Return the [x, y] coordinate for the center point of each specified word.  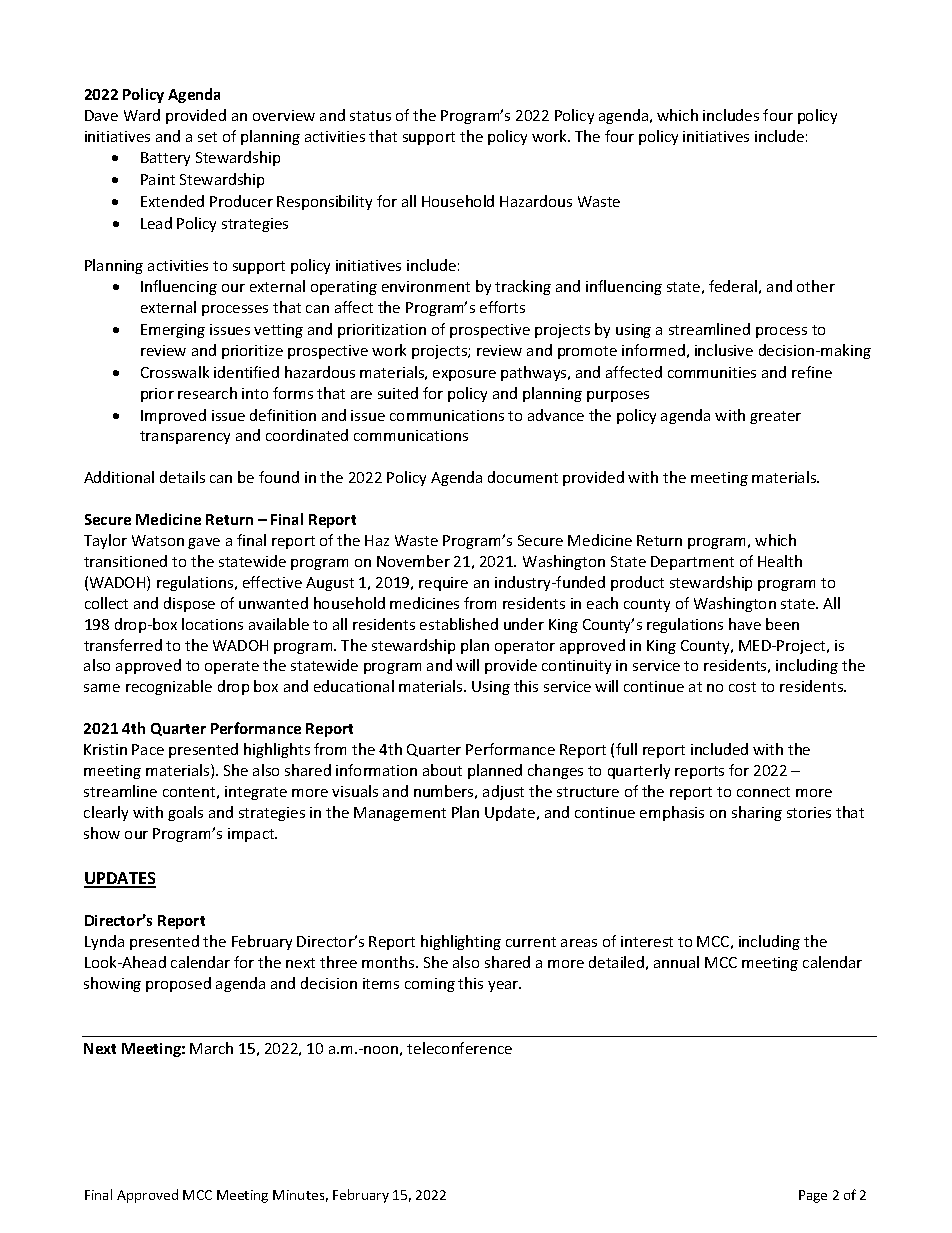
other [816, 286]
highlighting [461, 942]
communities [712, 372]
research [207, 393]
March [211, 1048]
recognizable [169, 687]
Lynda [104, 942]
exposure [464, 375]
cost [742, 687]
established [459, 624]
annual [676, 962]
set [207, 137]
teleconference [459, 1048]
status [370, 116]
